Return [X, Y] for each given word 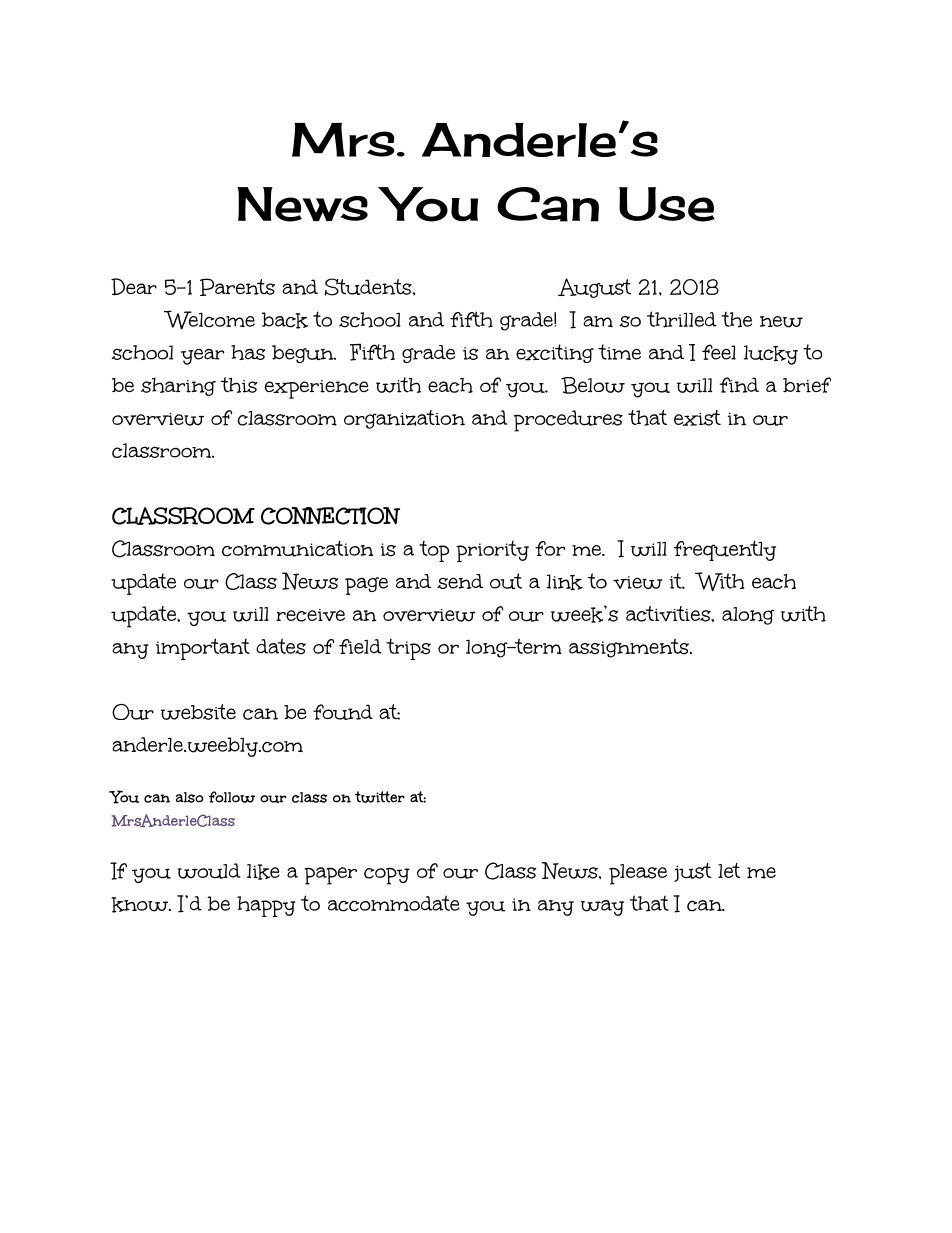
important [203, 649]
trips [408, 649]
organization [404, 419]
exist [697, 418]
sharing [178, 387]
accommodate [394, 903]
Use [667, 204]
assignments [630, 648]
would [209, 871]
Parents [237, 287]
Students [369, 287]
